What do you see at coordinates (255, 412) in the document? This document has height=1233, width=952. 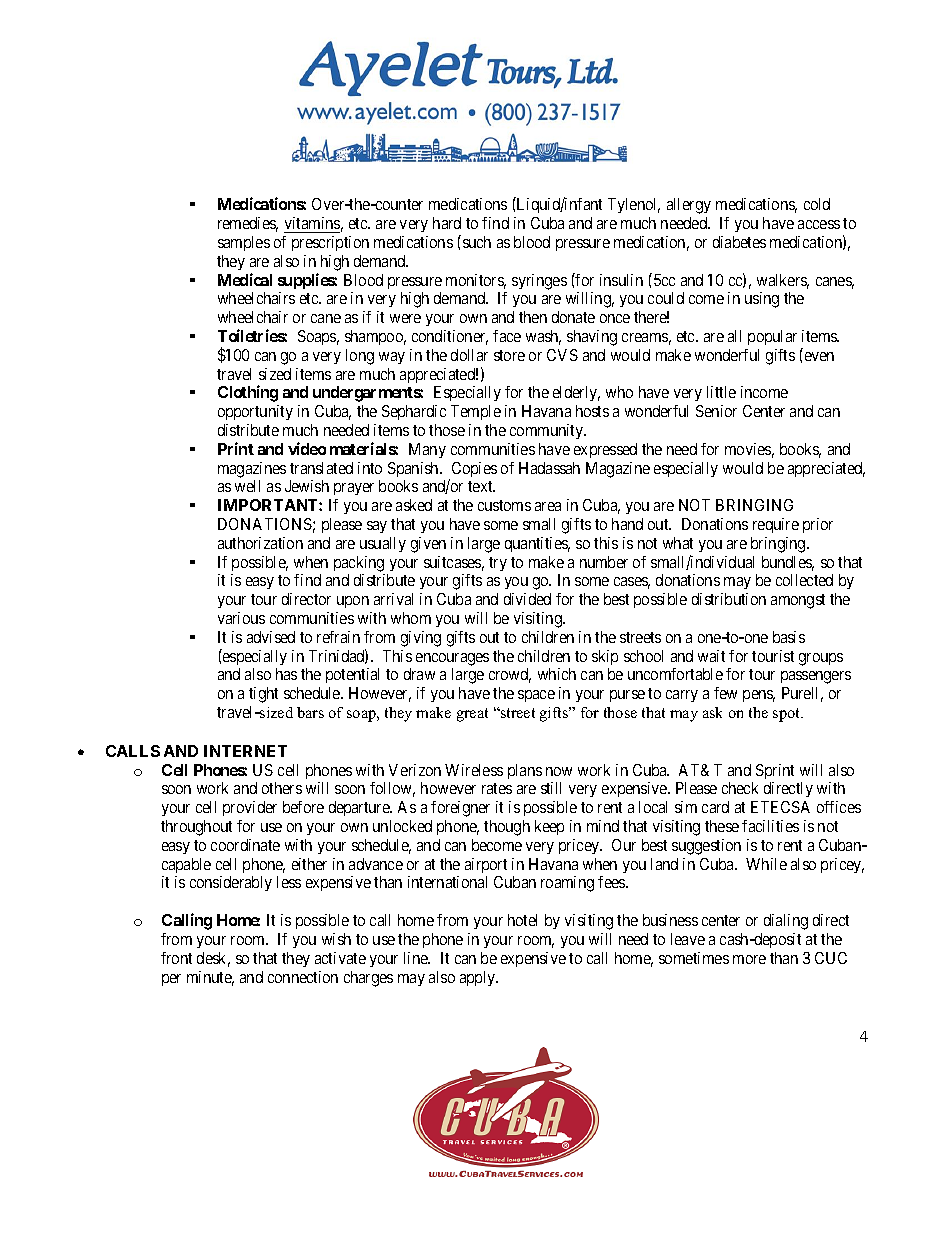 I see `opportunity` at bounding box center [255, 412].
